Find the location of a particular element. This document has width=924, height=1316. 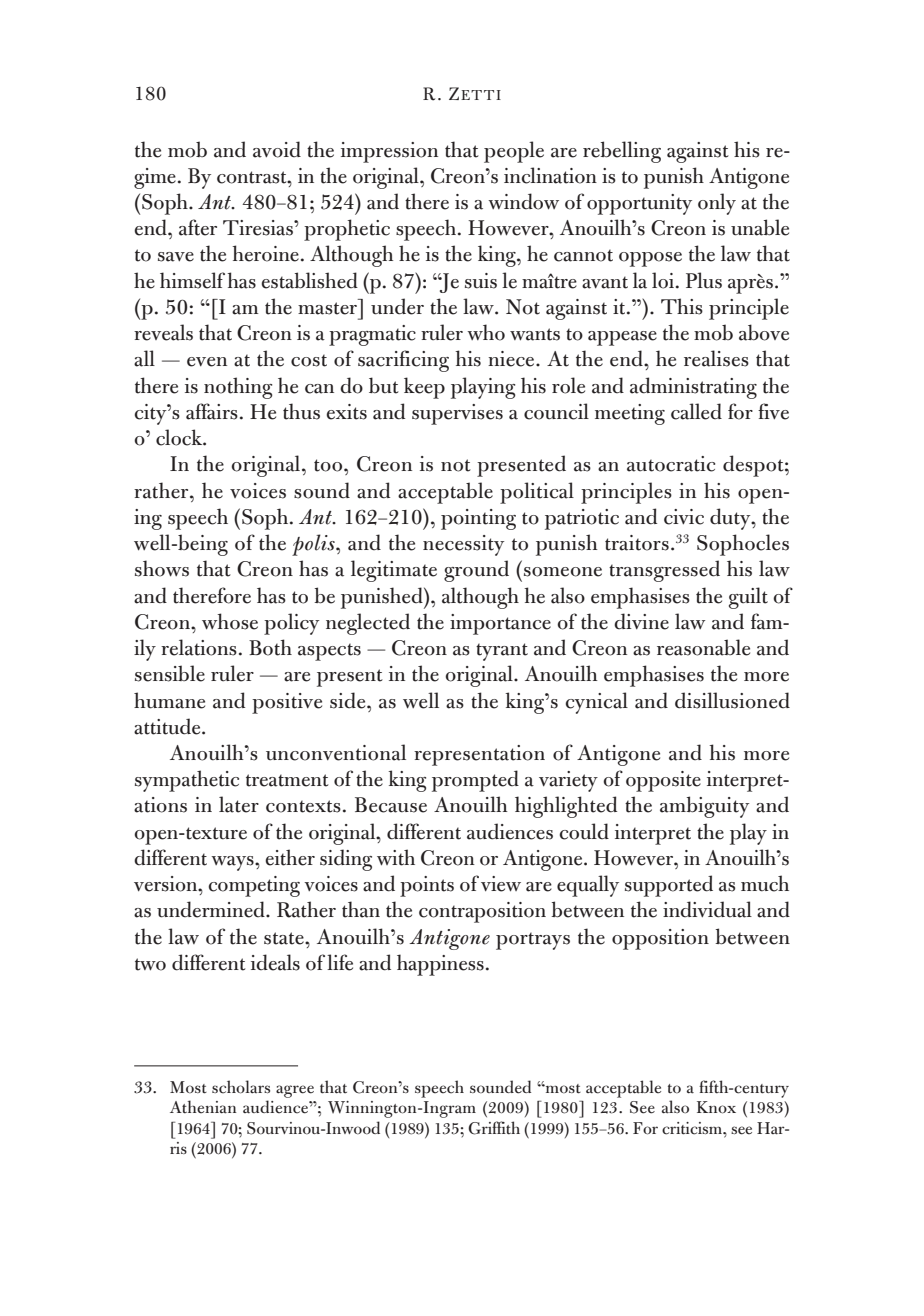

later is located at coordinates (239, 804).
